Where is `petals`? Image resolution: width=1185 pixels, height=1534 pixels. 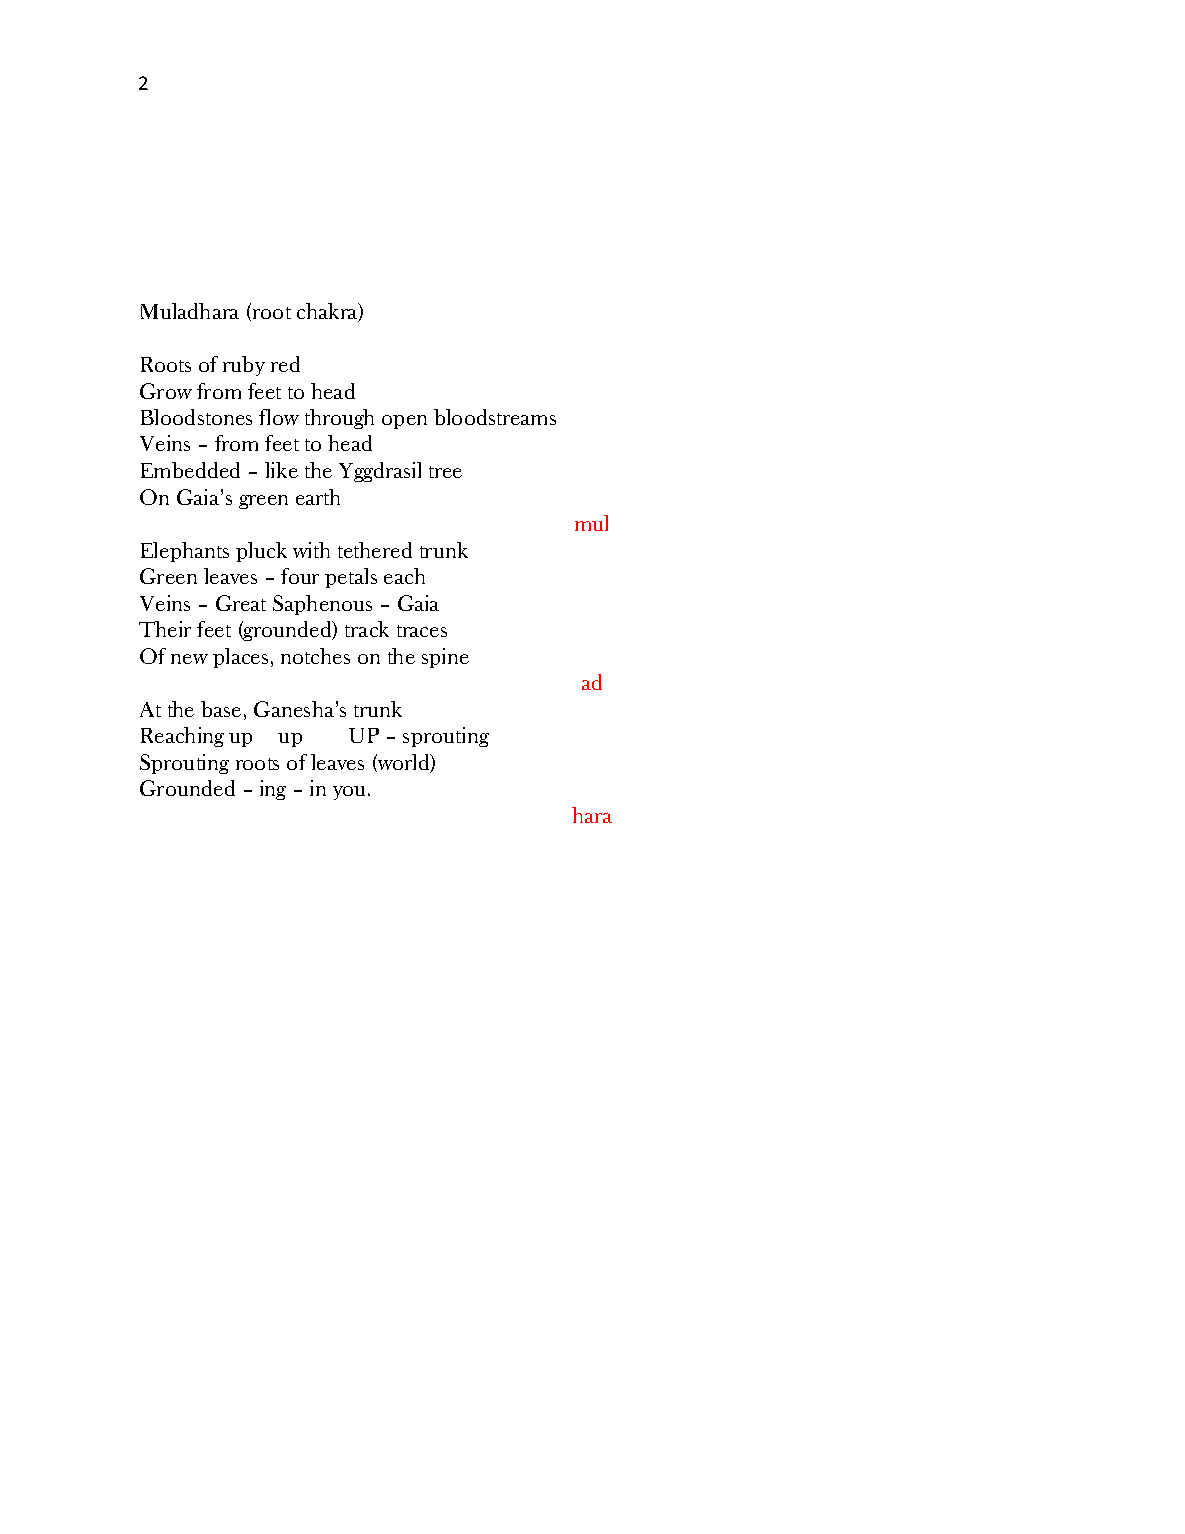
petals is located at coordinates (351, 578).
